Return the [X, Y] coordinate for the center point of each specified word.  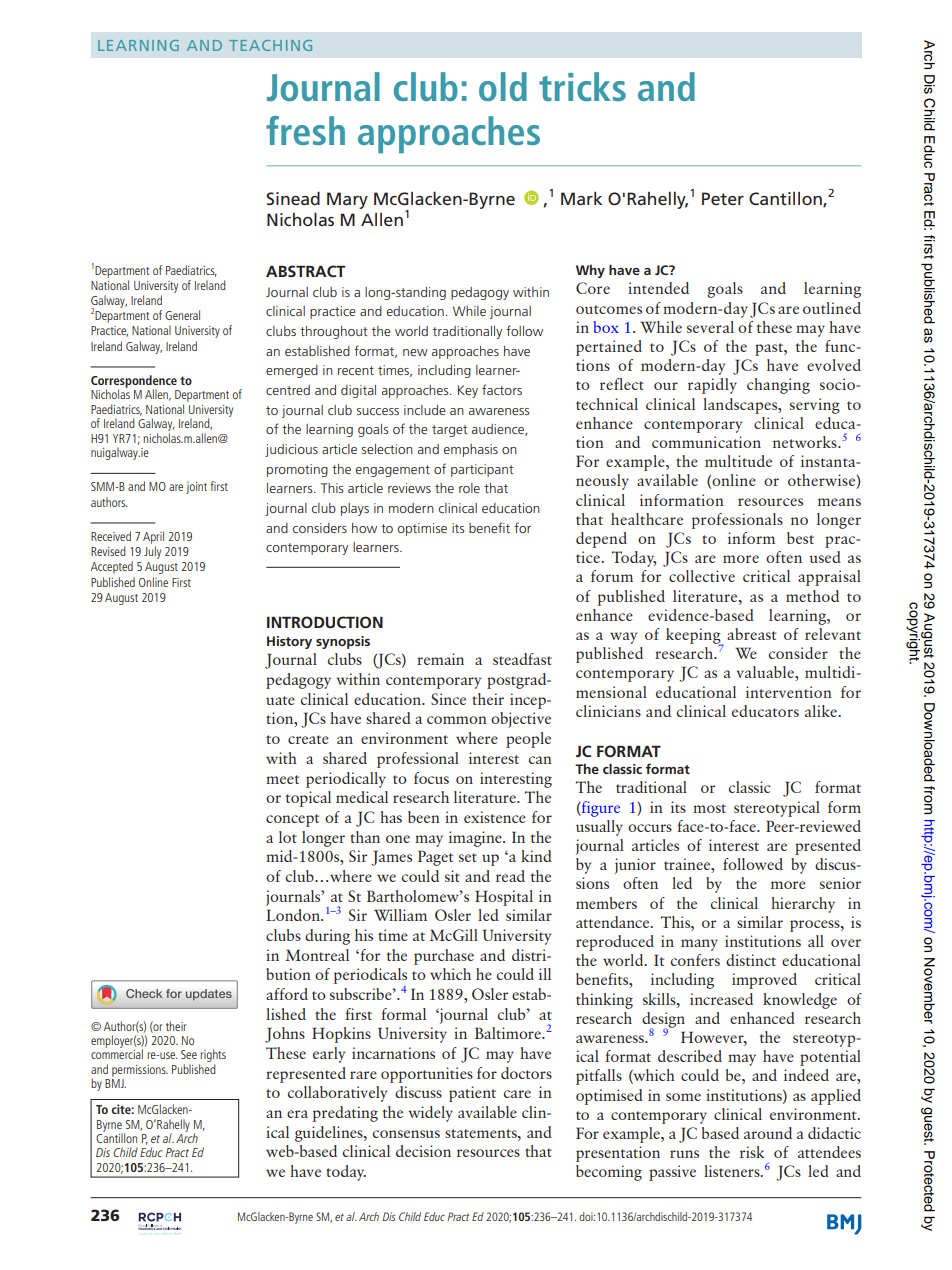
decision [423, 1151]
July [152, 552]
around [768, 1133]
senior [840, 883]
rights [212, 1057]
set [468, 857]
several [710, 327]
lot [288, 837]
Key [468, 391]
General [182, 315]
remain [440, 659]
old [503, 86]
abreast [751, 634]
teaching [270, 45]
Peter [723, 198]
